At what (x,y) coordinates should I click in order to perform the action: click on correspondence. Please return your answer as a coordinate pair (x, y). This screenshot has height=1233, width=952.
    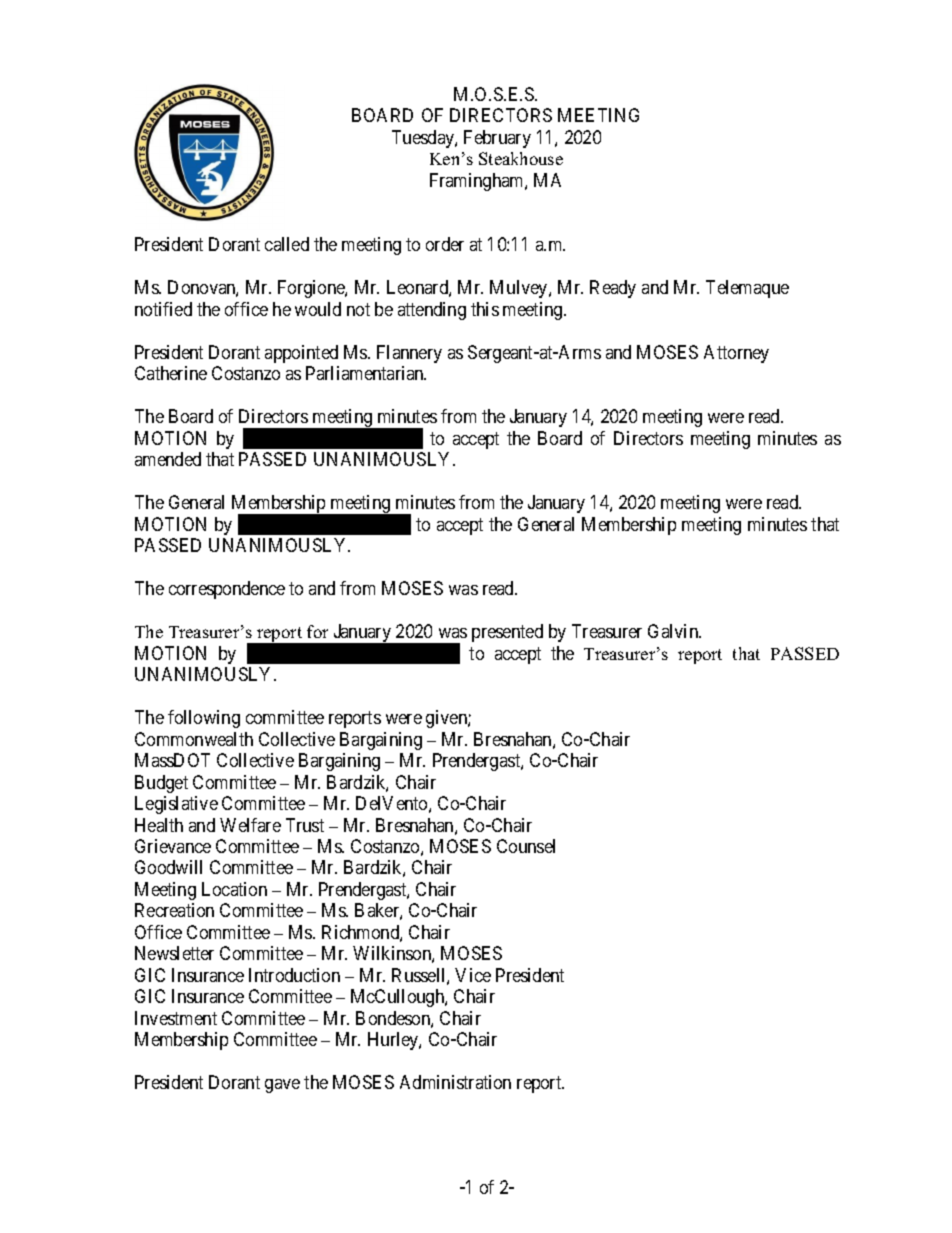
    Looking at the image, I should click on (227, 590).
